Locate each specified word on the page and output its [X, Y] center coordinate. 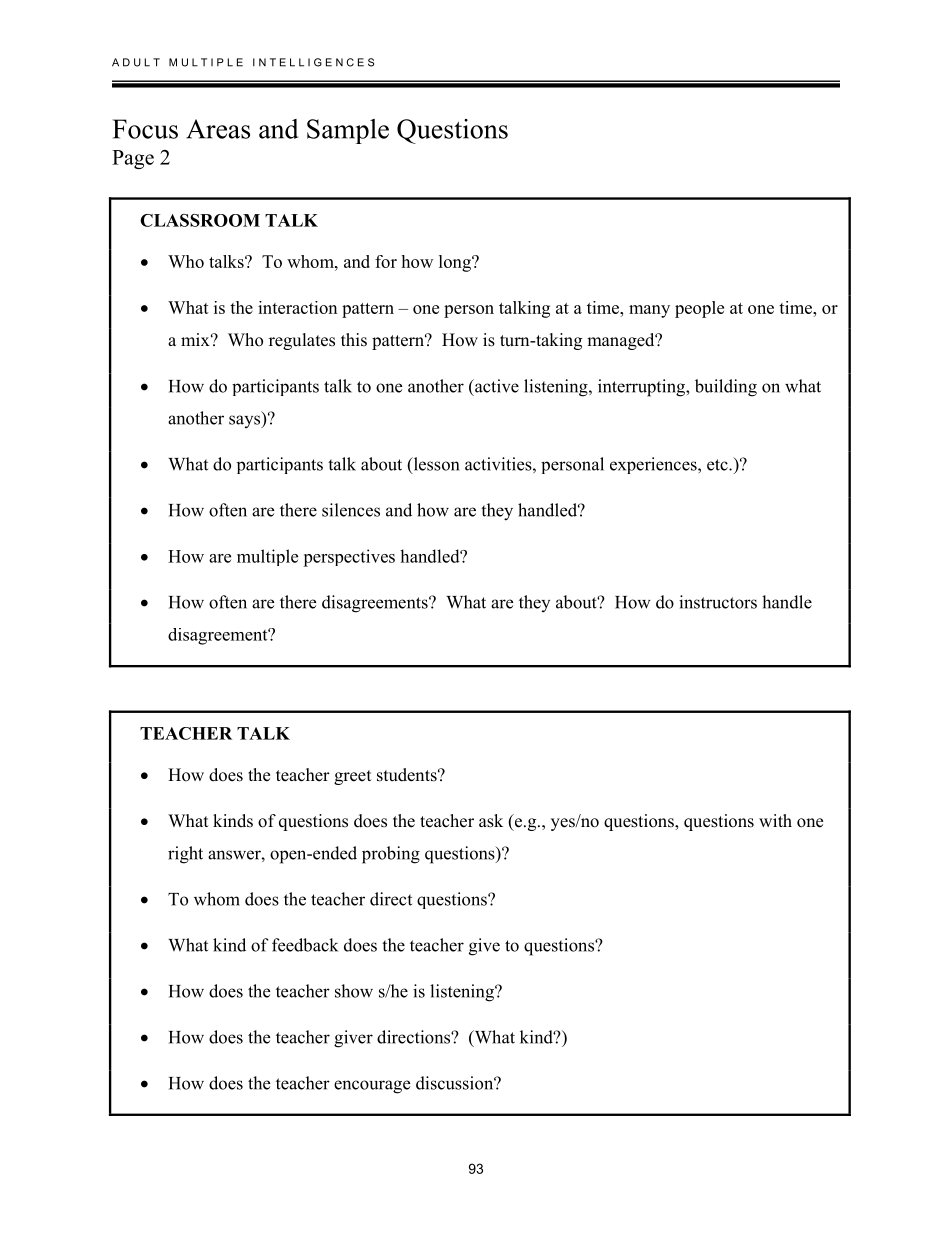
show [354, 991]
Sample [348, 131]
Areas [218, 129]
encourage [372, 1087]
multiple [267, 557]
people [699, 309]
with [775, 820]
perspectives [349, 558]
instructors [718, 602]
